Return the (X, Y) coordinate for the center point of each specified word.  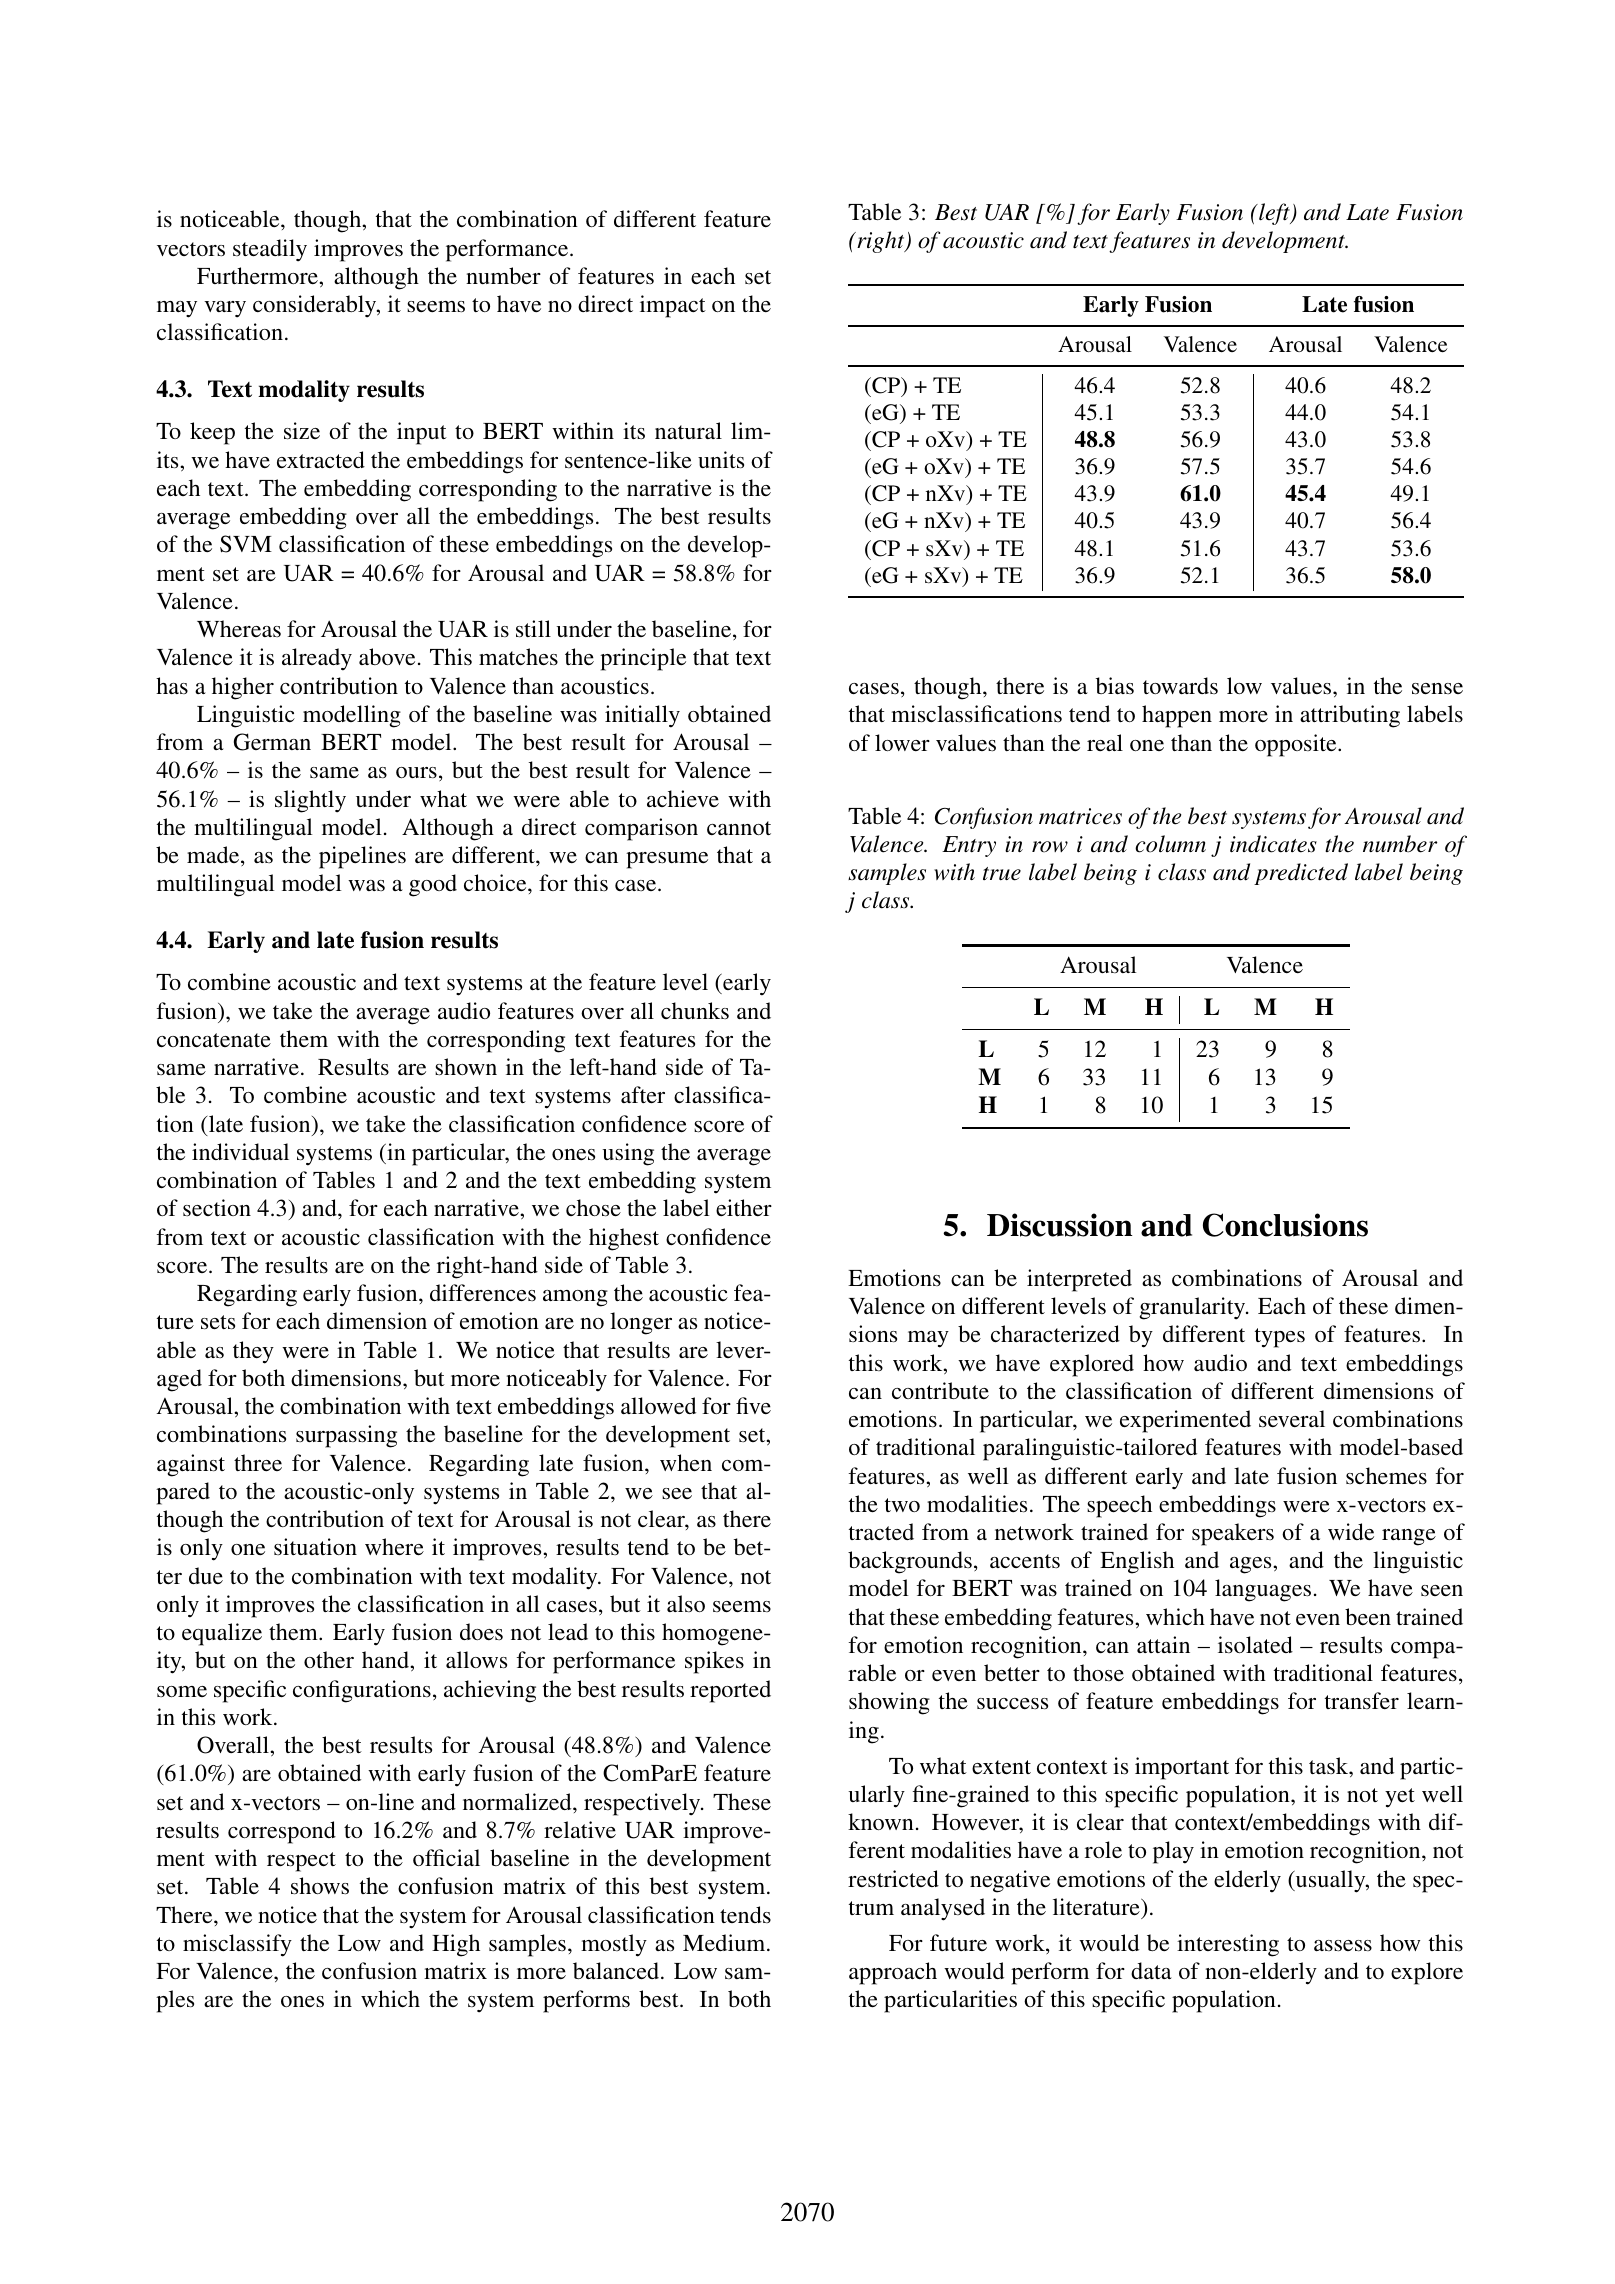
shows (320, 1886)
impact (673, 306)
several (1292, 1418)
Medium (725, 1942)
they (253, 1352)
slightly (310, 801)
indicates (1273, 844)
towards (1180, 685)
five (753, 1405)
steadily (270, 250)
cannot (739, 828)
